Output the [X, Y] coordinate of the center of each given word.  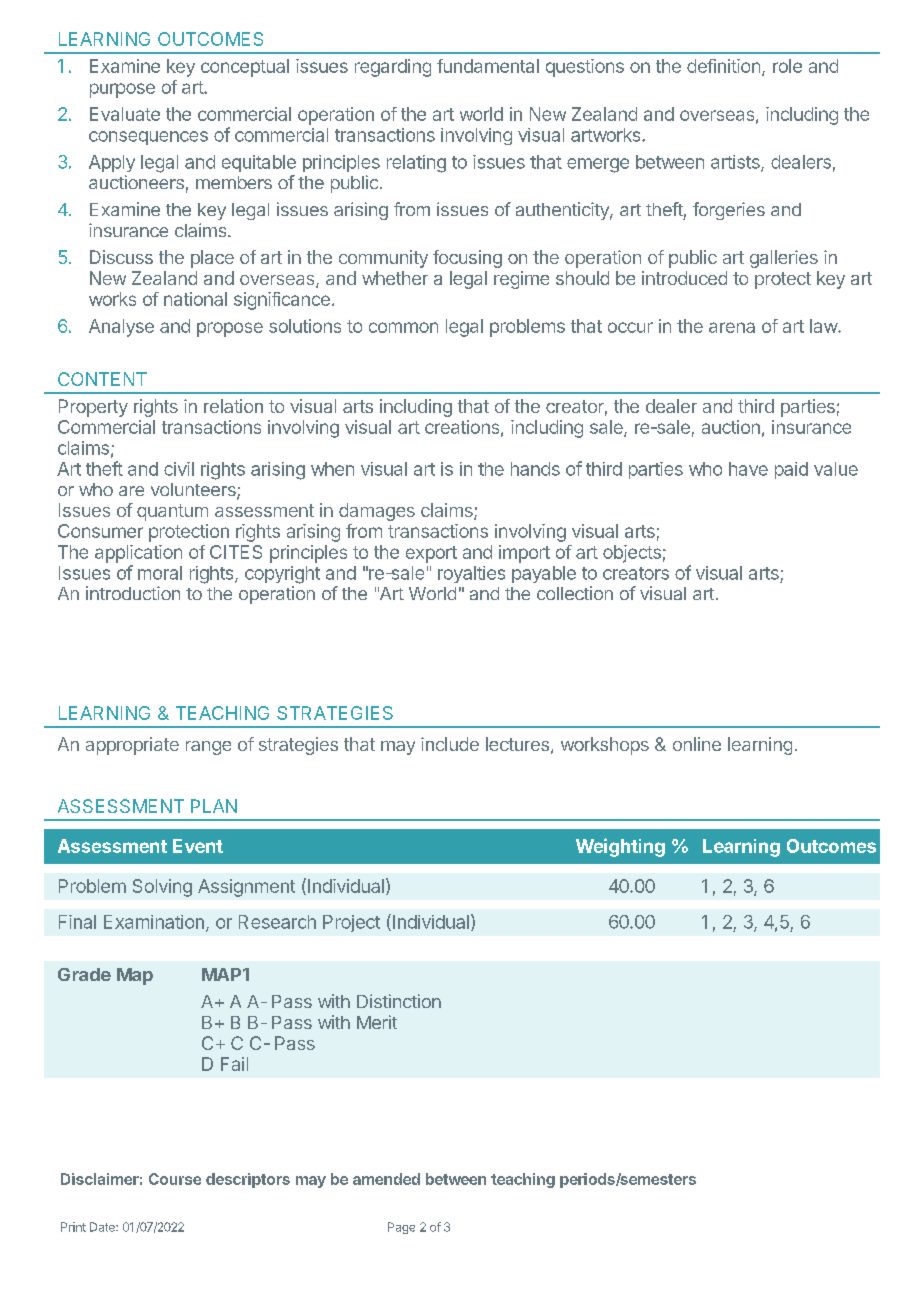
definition [723, 66]
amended [386, 1179]
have [748, 469]
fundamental [488, 66]
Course [175, 1179]
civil [179, 469]
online [697, 744]
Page [401, 1228]
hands [535, 469]
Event [198, 846]
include [450, 744]
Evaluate [125, 114]
